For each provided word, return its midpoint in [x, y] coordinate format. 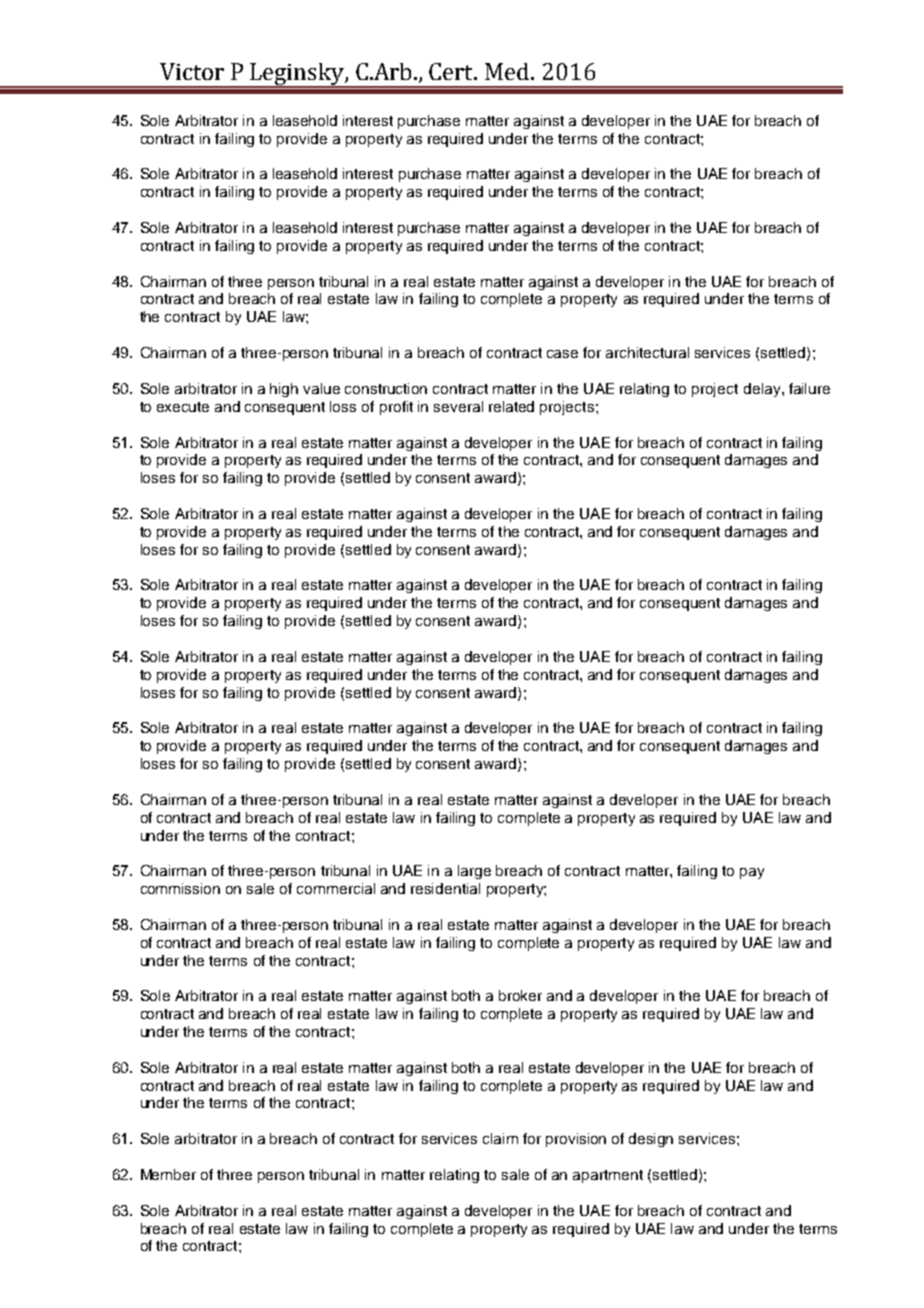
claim [500, 1138]
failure [809, 388]
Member [168, 1174]
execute [183, 407]
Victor [192, 71]
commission [180, 888]
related [511, 406]
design [651, 1140]
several [458, 406]
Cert [452, 71]
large [474, 872]
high [284, 390]
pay [752, 873]
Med [508, 71]
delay [763, 390]
